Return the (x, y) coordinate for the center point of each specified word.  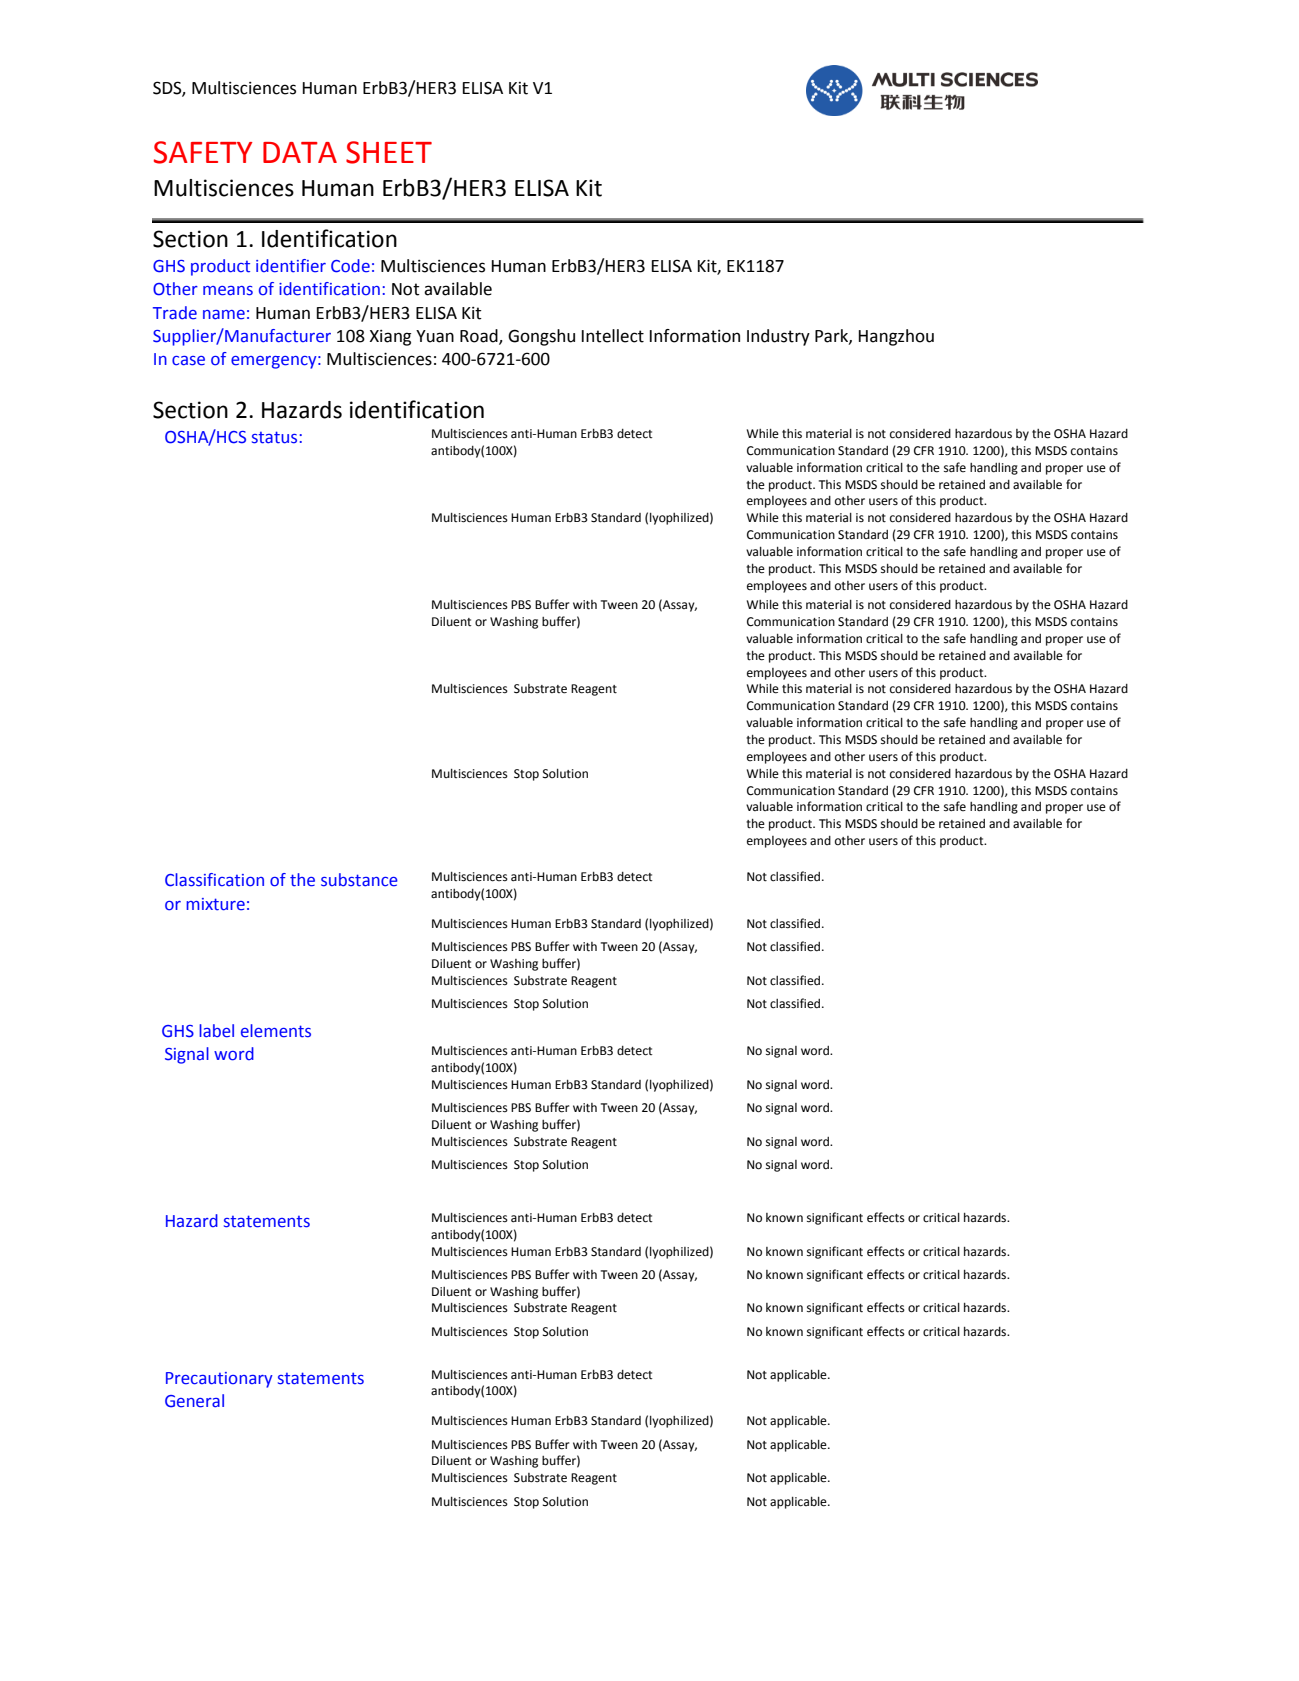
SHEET (389, 152)
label (216, 1031)
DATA (300, 152)
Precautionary (219, 1380)
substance (359, 880)
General (194, 1401)
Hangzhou (896, 337)
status (274, 437)
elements (276, 1031)
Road (480, 337)
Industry (778, 337)
